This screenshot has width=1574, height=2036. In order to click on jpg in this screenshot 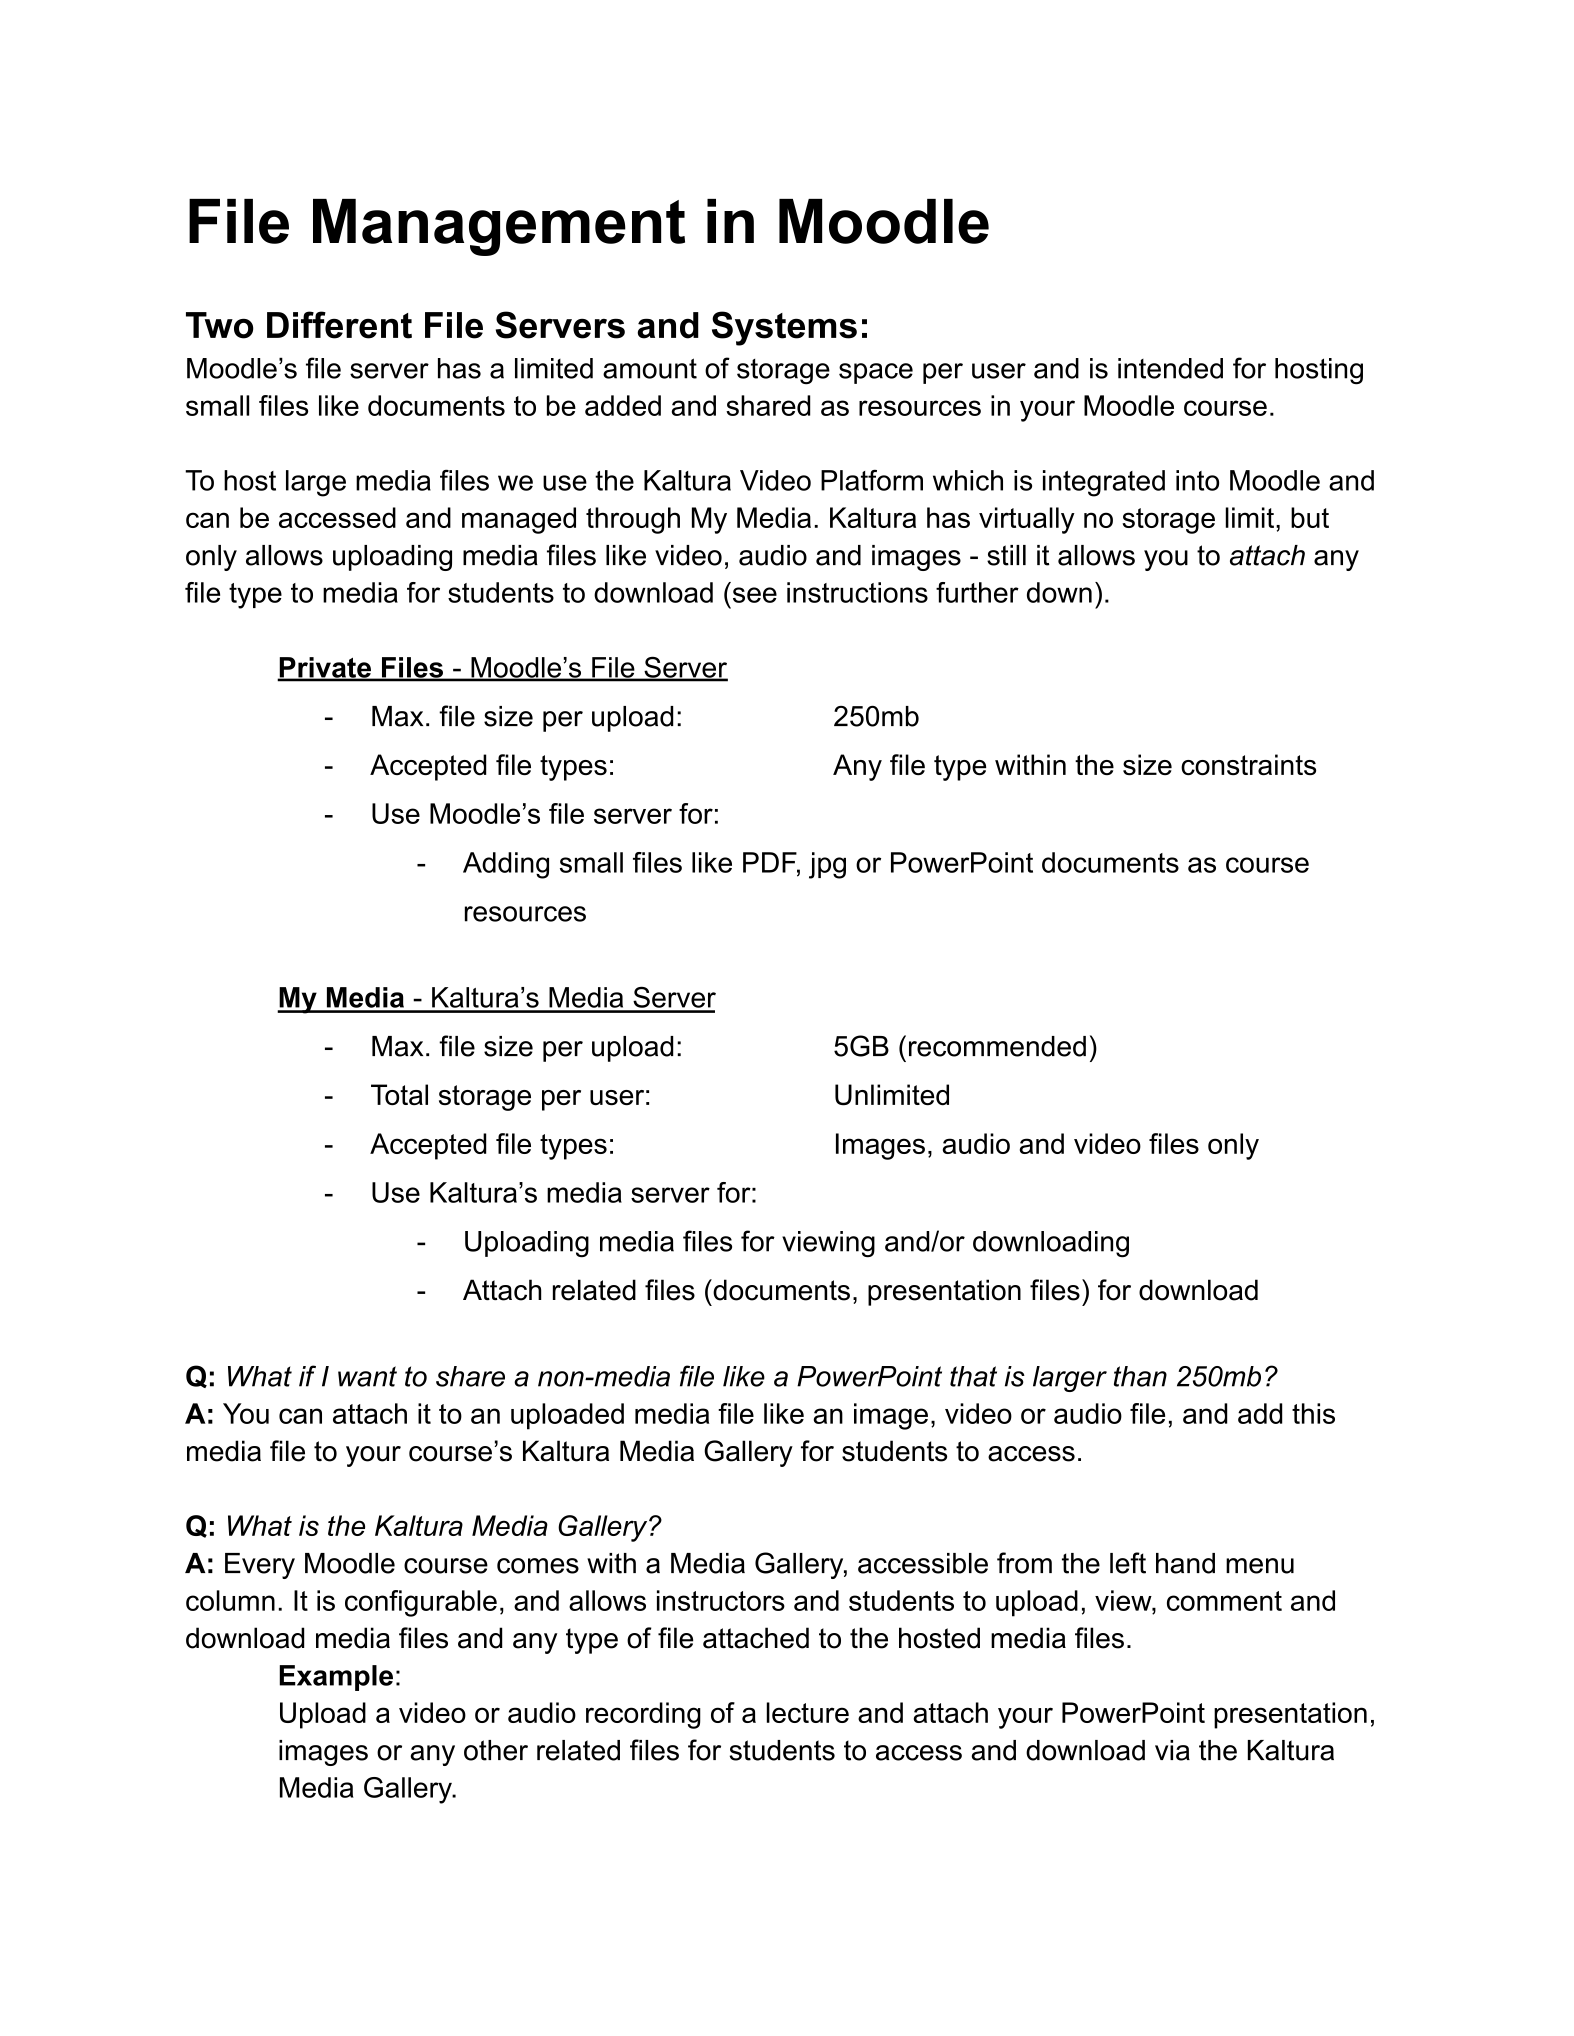, I will do `click(827, 865)`.
